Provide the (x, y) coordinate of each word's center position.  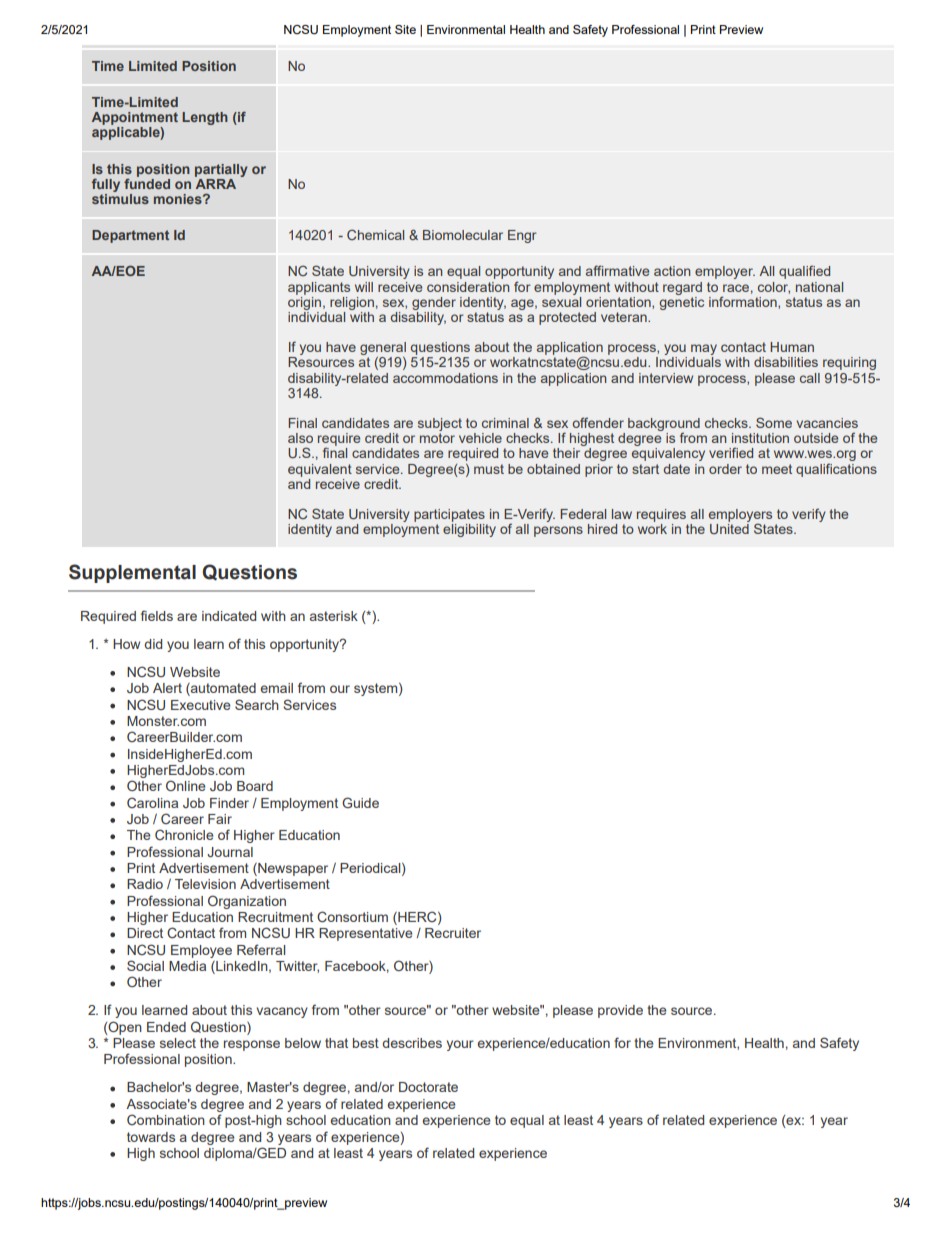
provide (620, 1011)
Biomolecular (463, 235)
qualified (804, 272)
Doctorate (428, 1087)
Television (205, 884)
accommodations (445, 378)
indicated (229, 616)
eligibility (469, 530)
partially (221, 170)
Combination (166, 1119)
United (729, 529)
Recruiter (453, 933)
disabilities (786, 362)
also (300, 438)
